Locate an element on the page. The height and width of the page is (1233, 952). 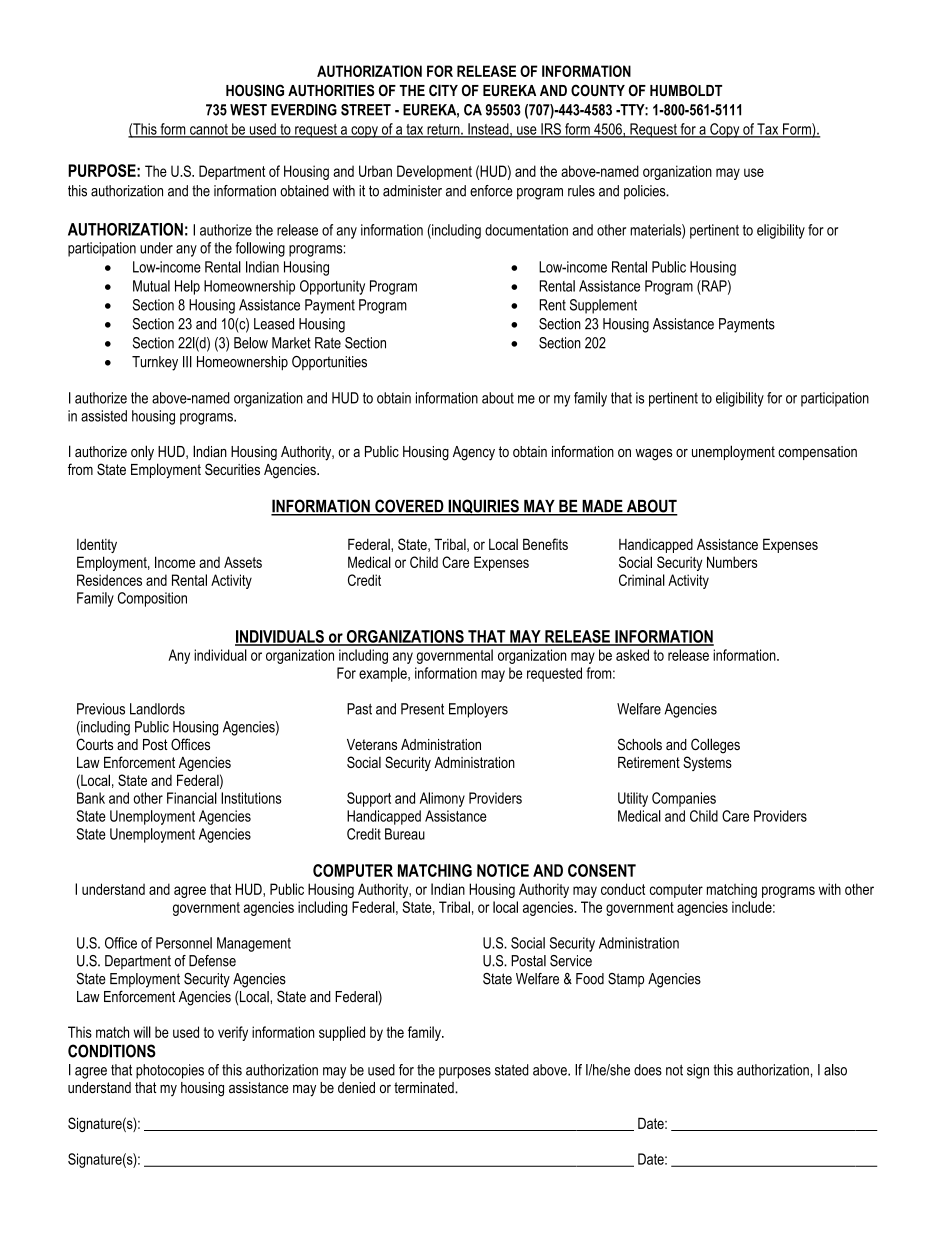
only is located at coordinates (142, 453).
